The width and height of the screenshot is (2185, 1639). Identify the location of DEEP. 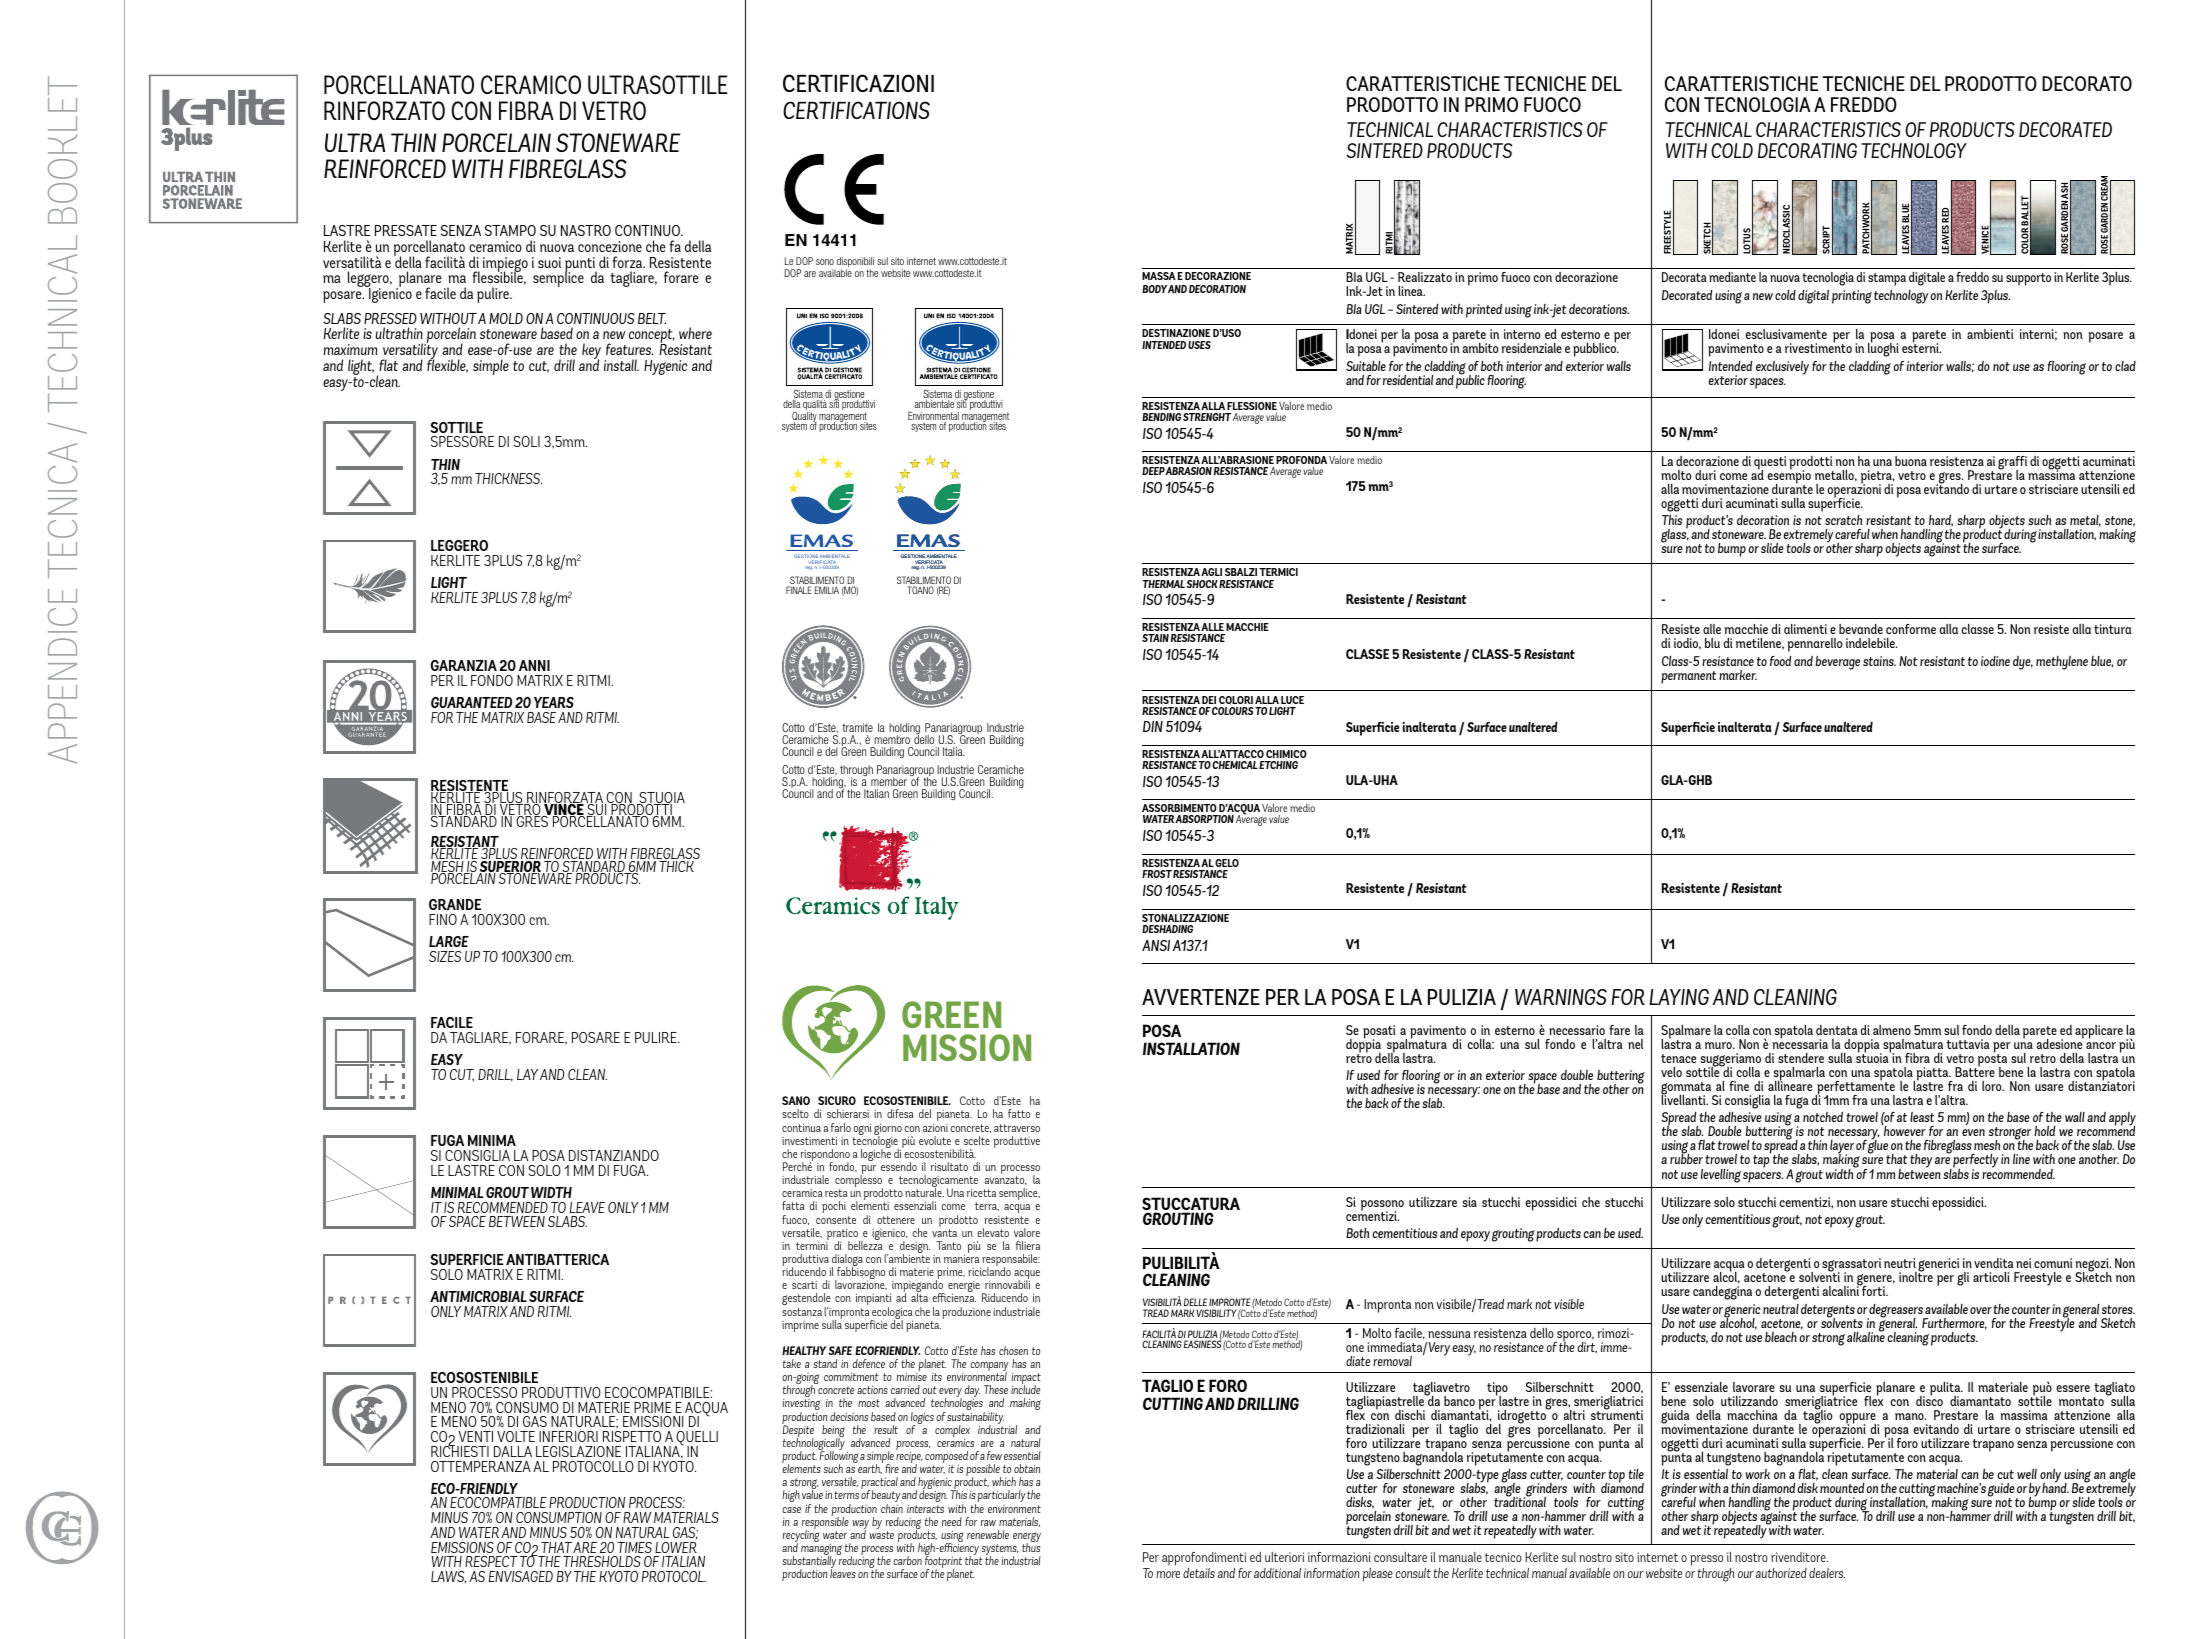
(1154, 471).
